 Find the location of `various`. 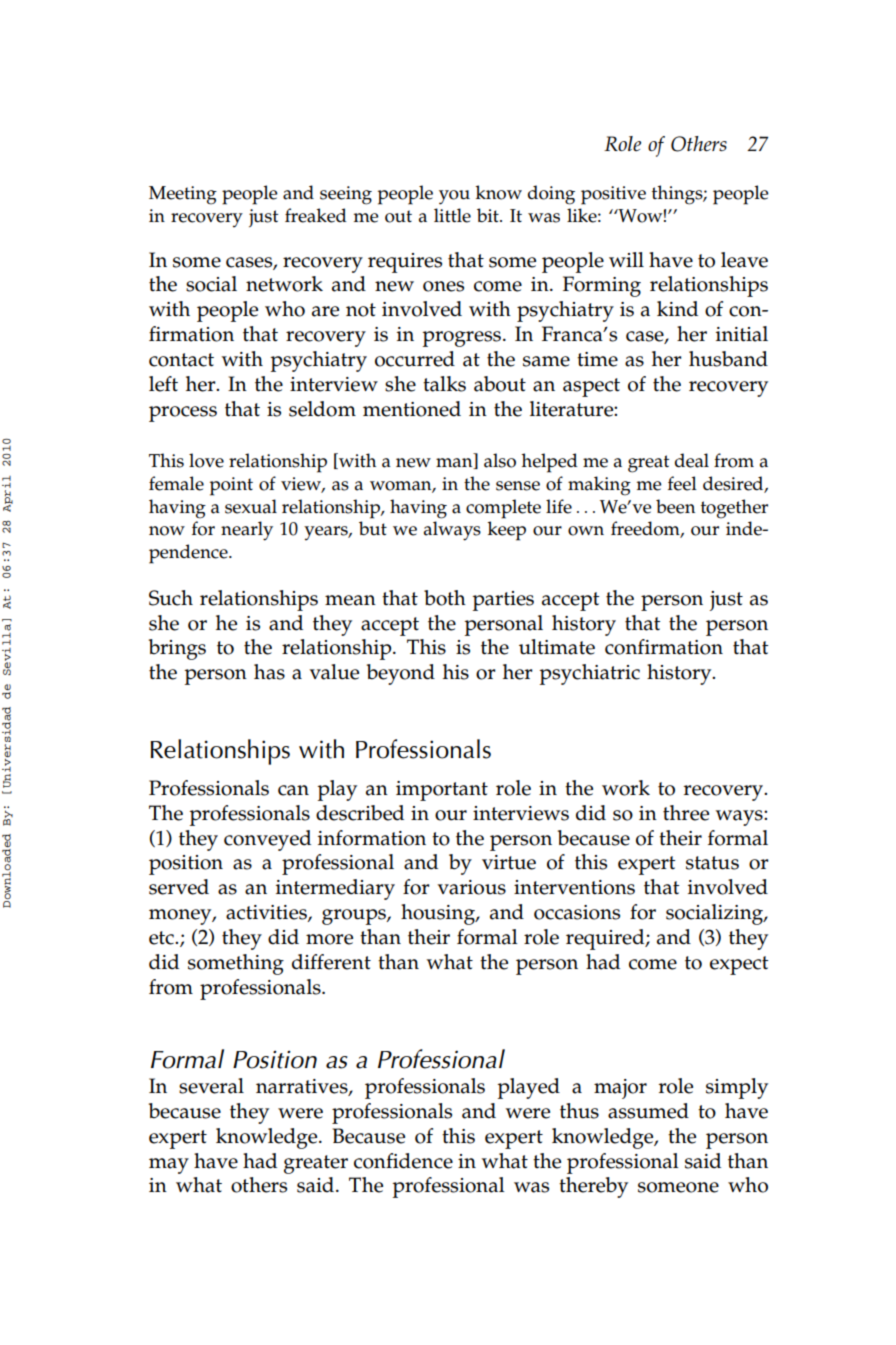

various is located at coordinates (471, 887).
